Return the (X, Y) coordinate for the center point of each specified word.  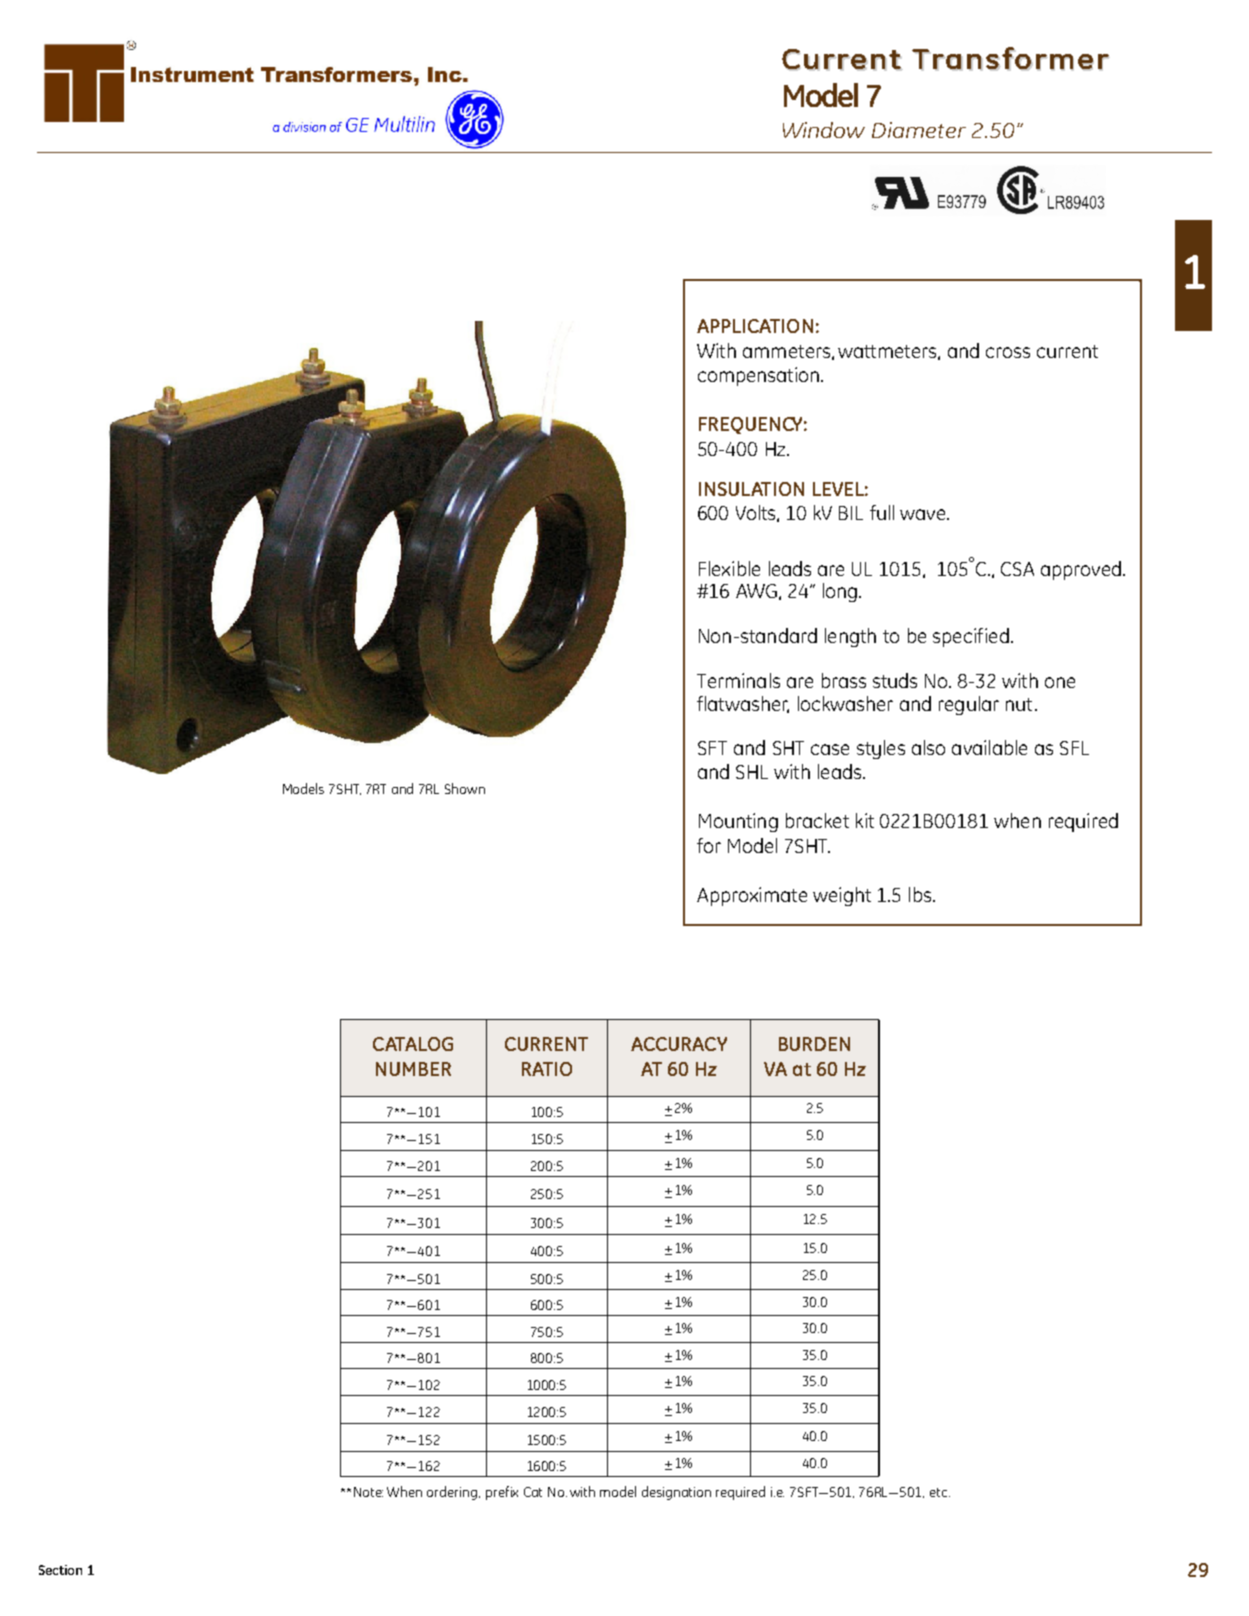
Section (60, 1570)
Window (824, 130)
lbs (920, 894)
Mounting (738, 822)
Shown (465, 788)
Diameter (919, 130)
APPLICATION (755, 326)
